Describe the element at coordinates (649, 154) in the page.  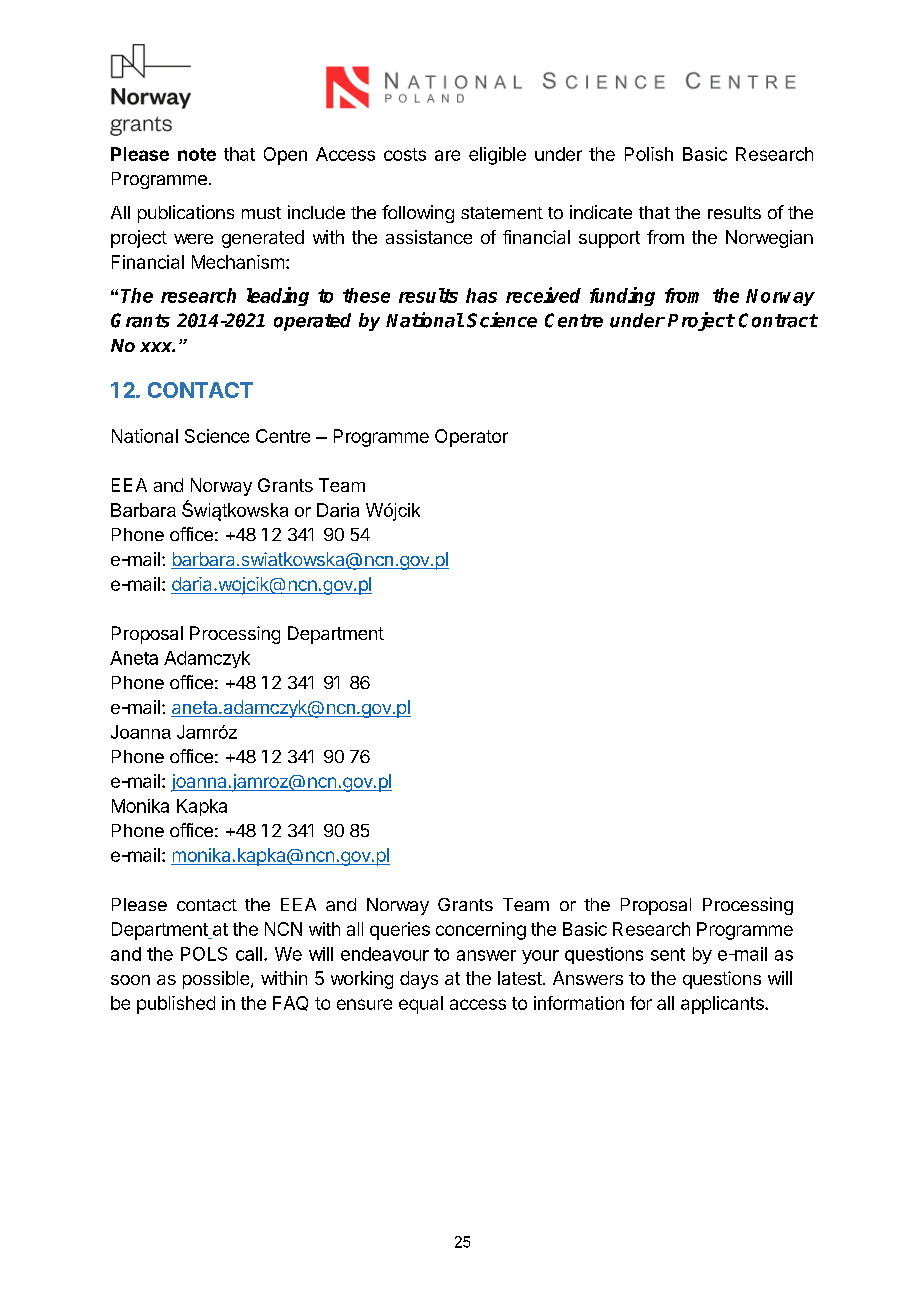
I see `Polish` at that location.
